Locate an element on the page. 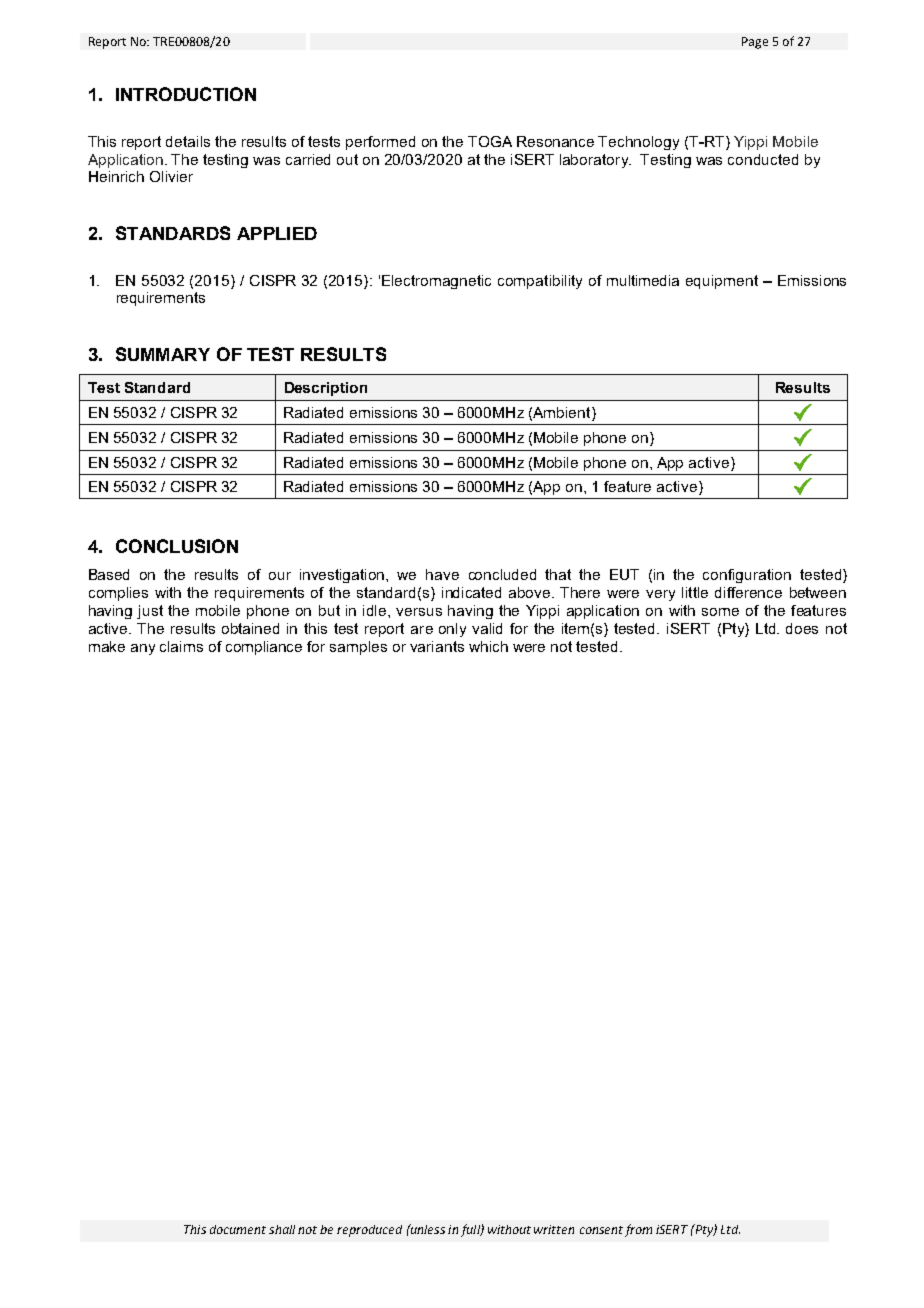 Image resolution: width=924 pixels, height=1308 pixels. from is located at coordinates (638, 1230).
